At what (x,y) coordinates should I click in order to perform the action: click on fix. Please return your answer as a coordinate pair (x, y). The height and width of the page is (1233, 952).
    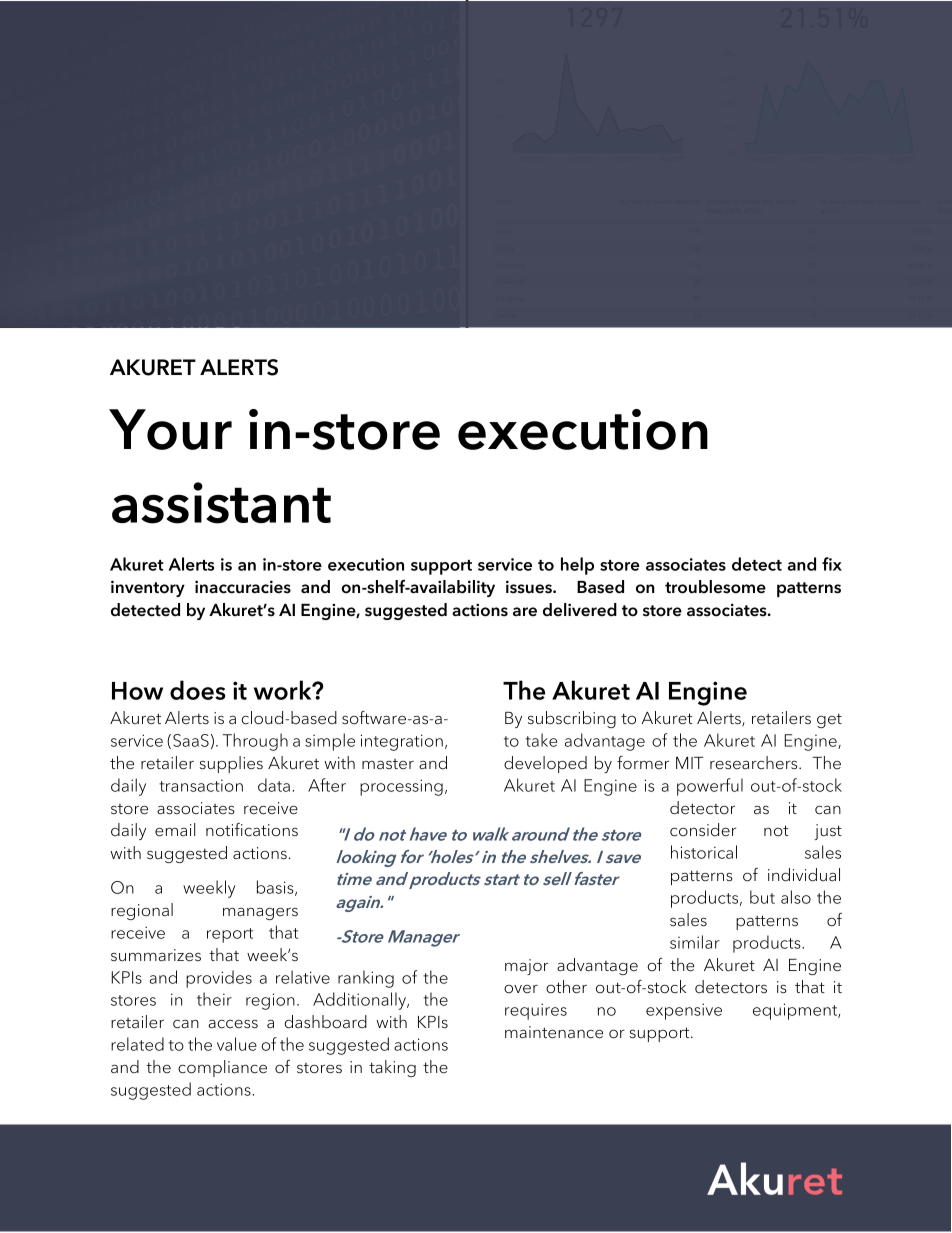
    Looking at the image, I should click on (832, 564).
